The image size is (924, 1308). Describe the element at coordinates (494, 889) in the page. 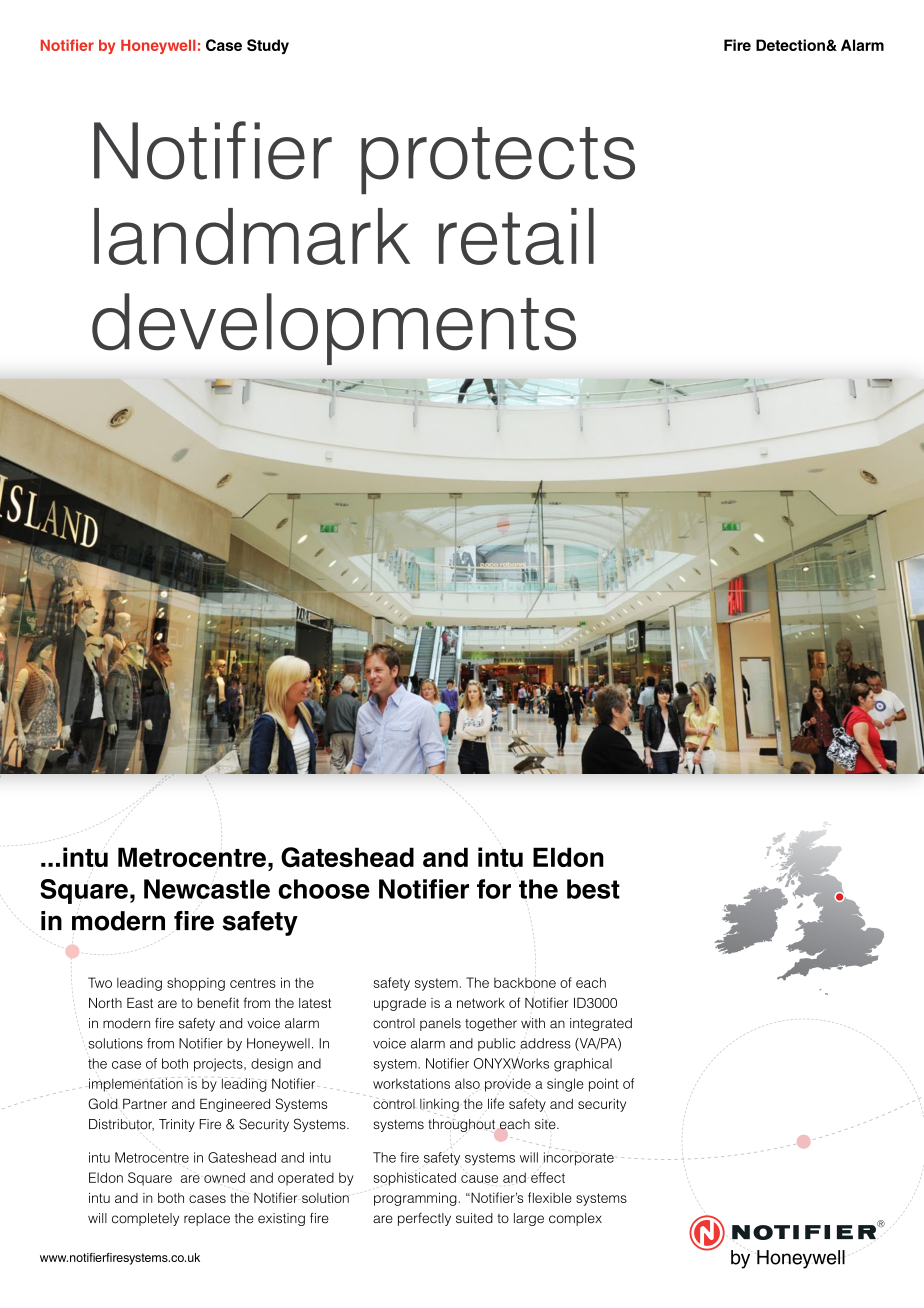

I see `for` at that location.
